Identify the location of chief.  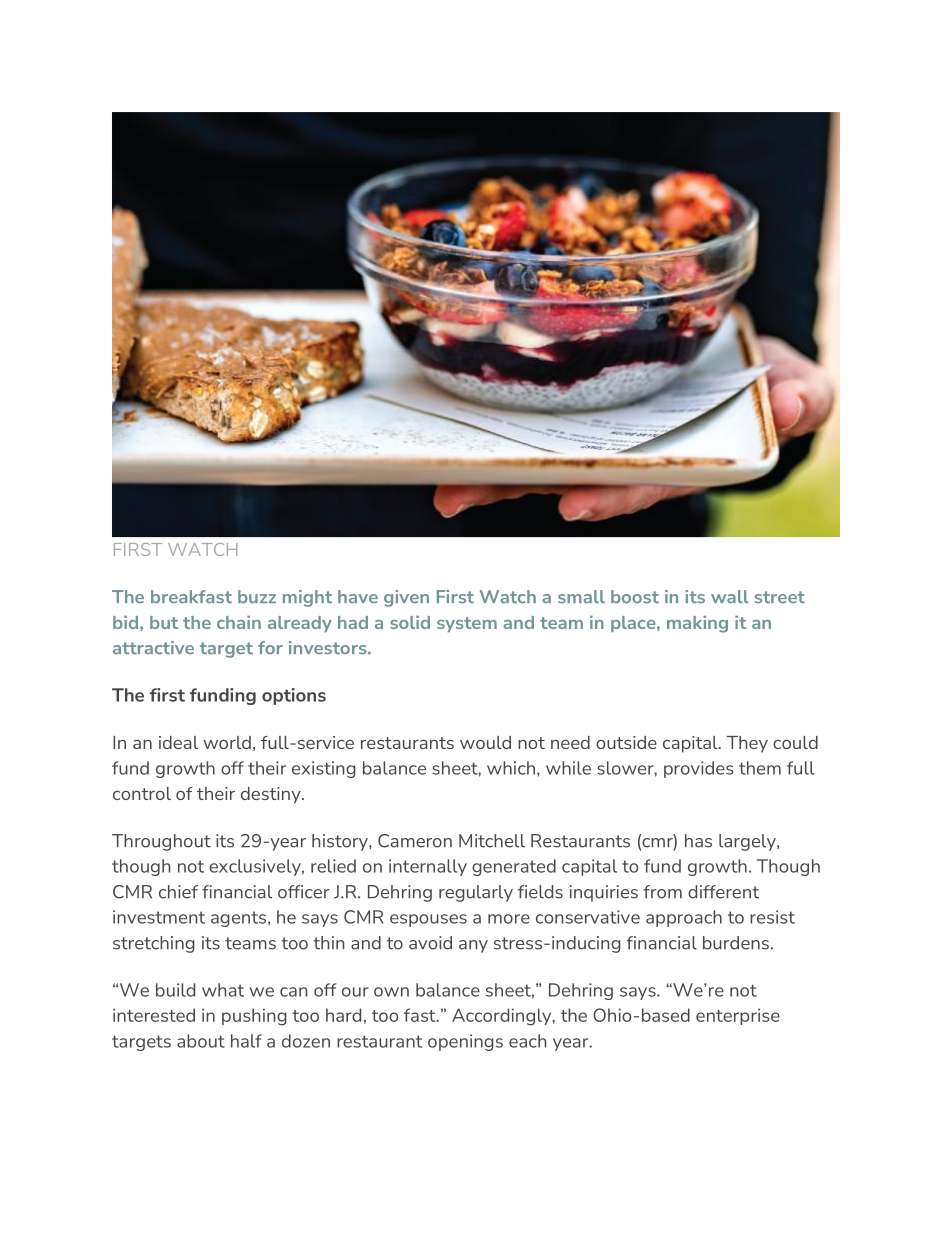
(178, 892).
